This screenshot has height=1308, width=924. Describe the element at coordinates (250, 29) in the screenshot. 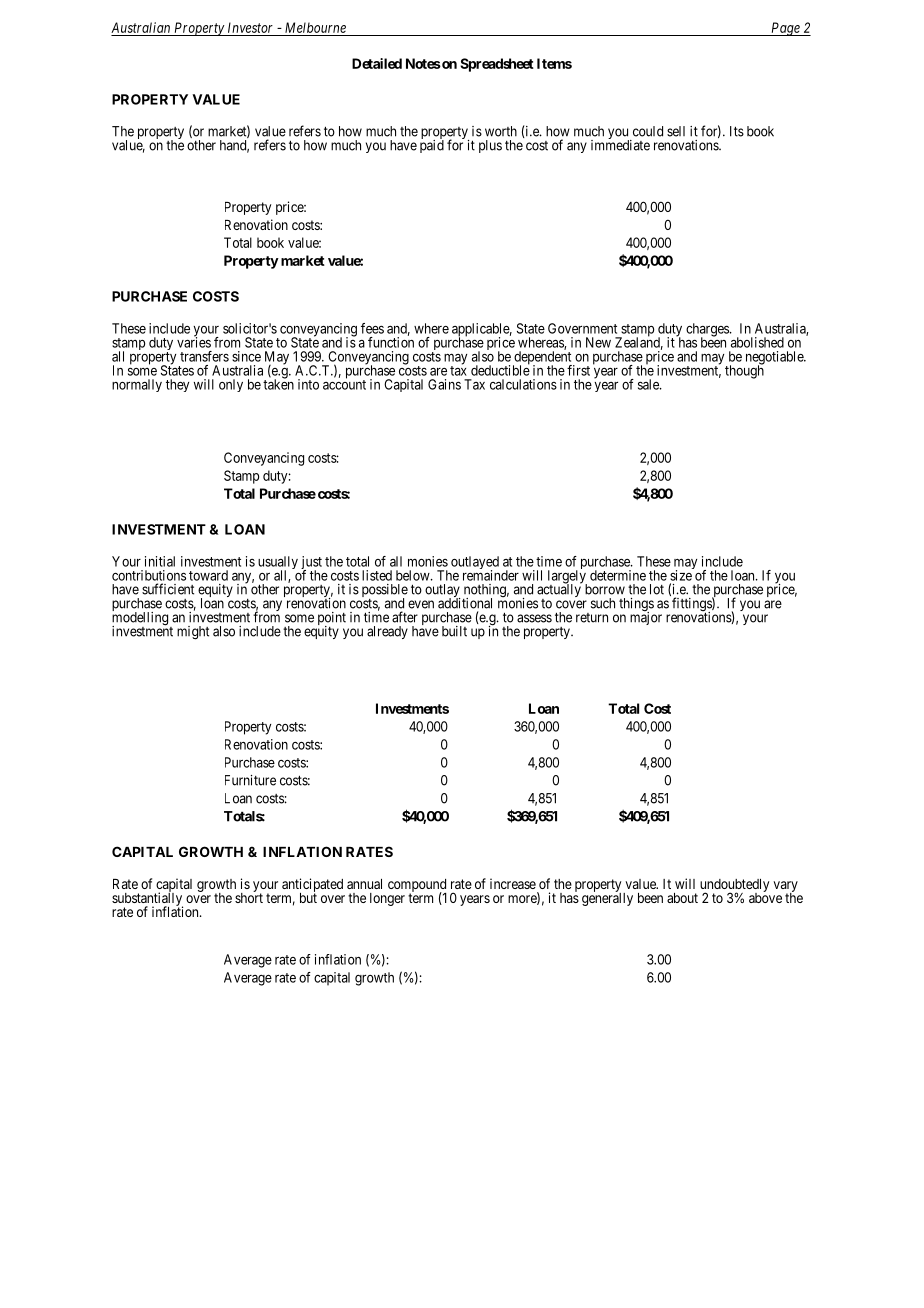

I see `Investor` at that location.
